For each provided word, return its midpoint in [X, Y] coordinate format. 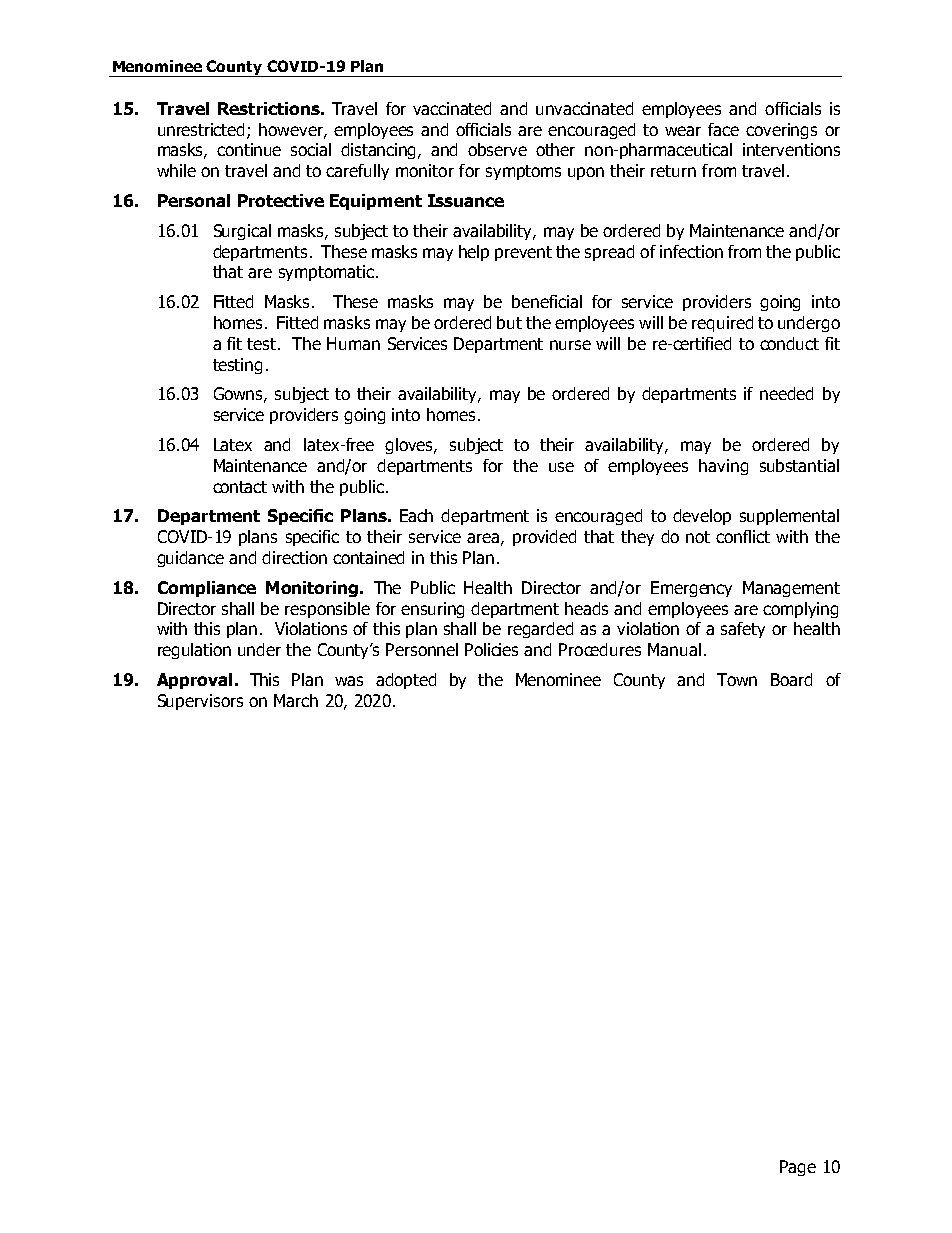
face [723, 129]
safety [743, 630]
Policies [491, 649]
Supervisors [200, 702]
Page [798, 1168]
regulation [194, 651]
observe [497, 149]
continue [249, 149]
